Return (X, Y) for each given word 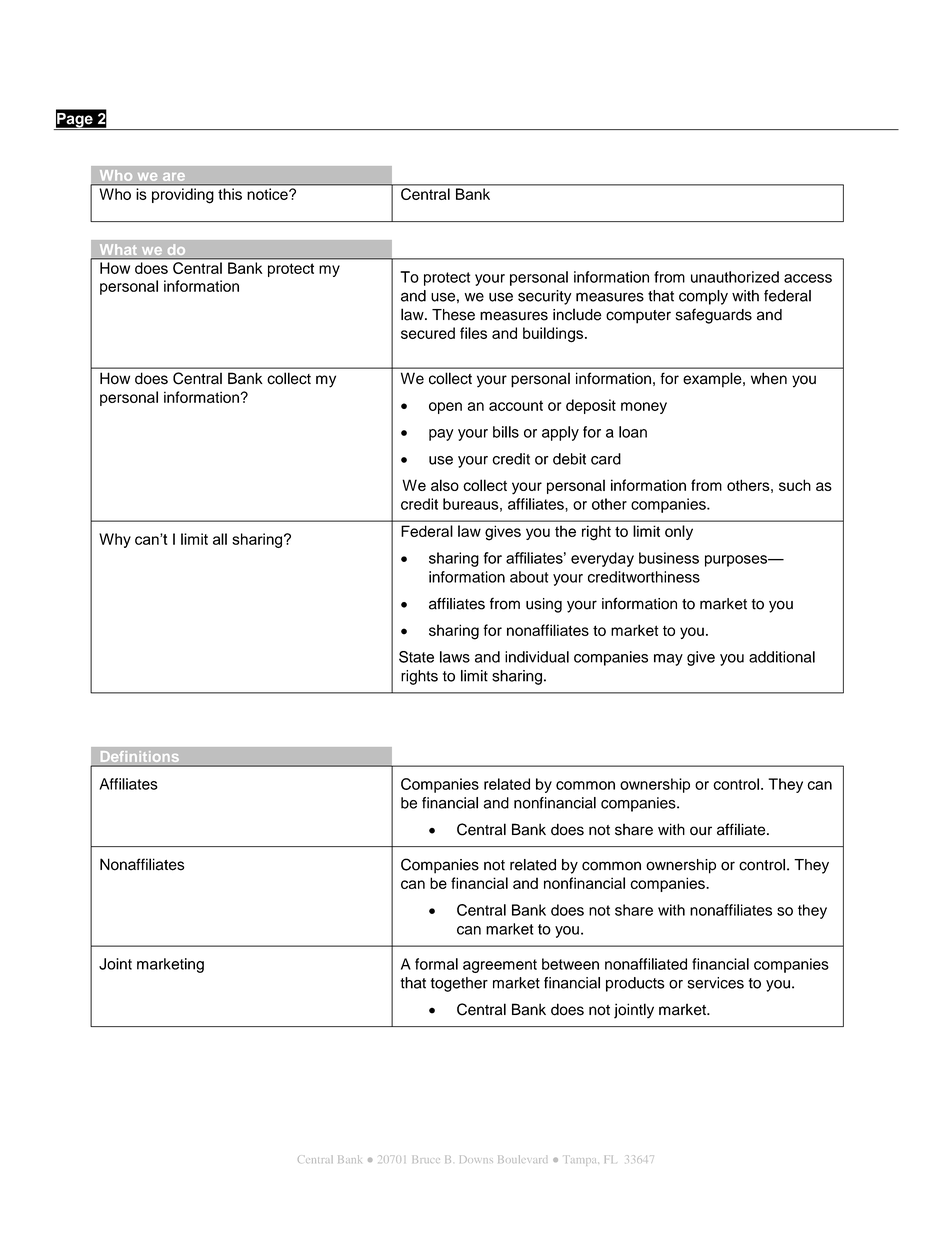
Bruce (426, 1159)
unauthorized (735, 277)
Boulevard (523, 1159)
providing (182, 195)
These (453, 315)
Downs (476, 1159)
